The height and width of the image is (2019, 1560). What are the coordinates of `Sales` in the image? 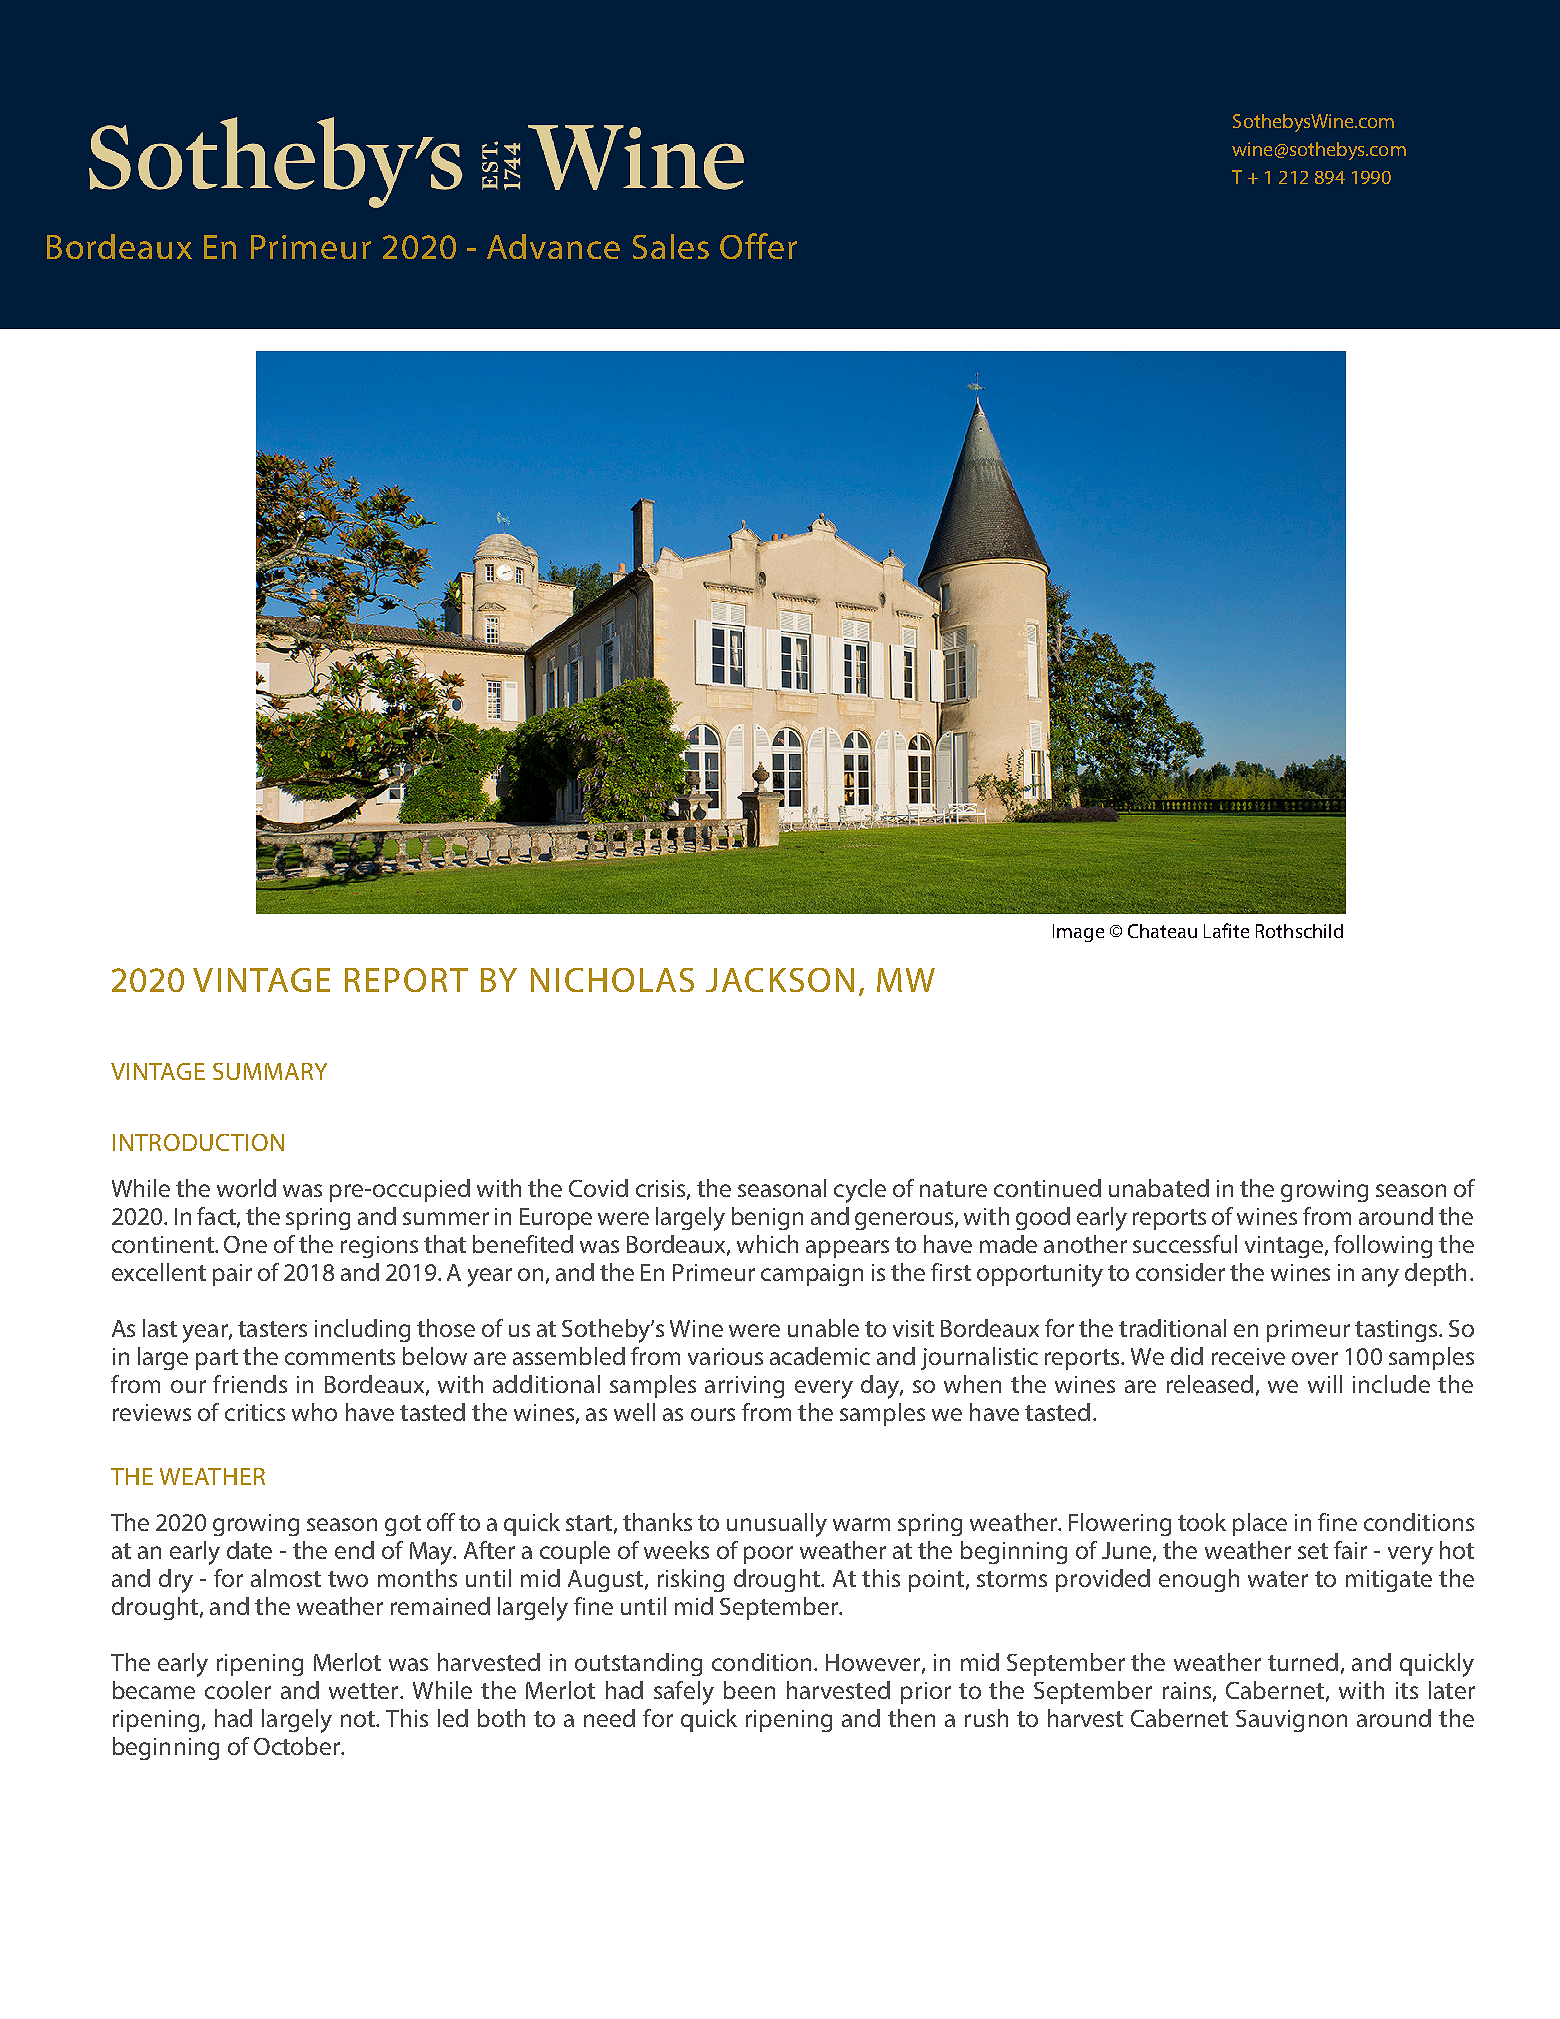 It's located at (671, 246).
